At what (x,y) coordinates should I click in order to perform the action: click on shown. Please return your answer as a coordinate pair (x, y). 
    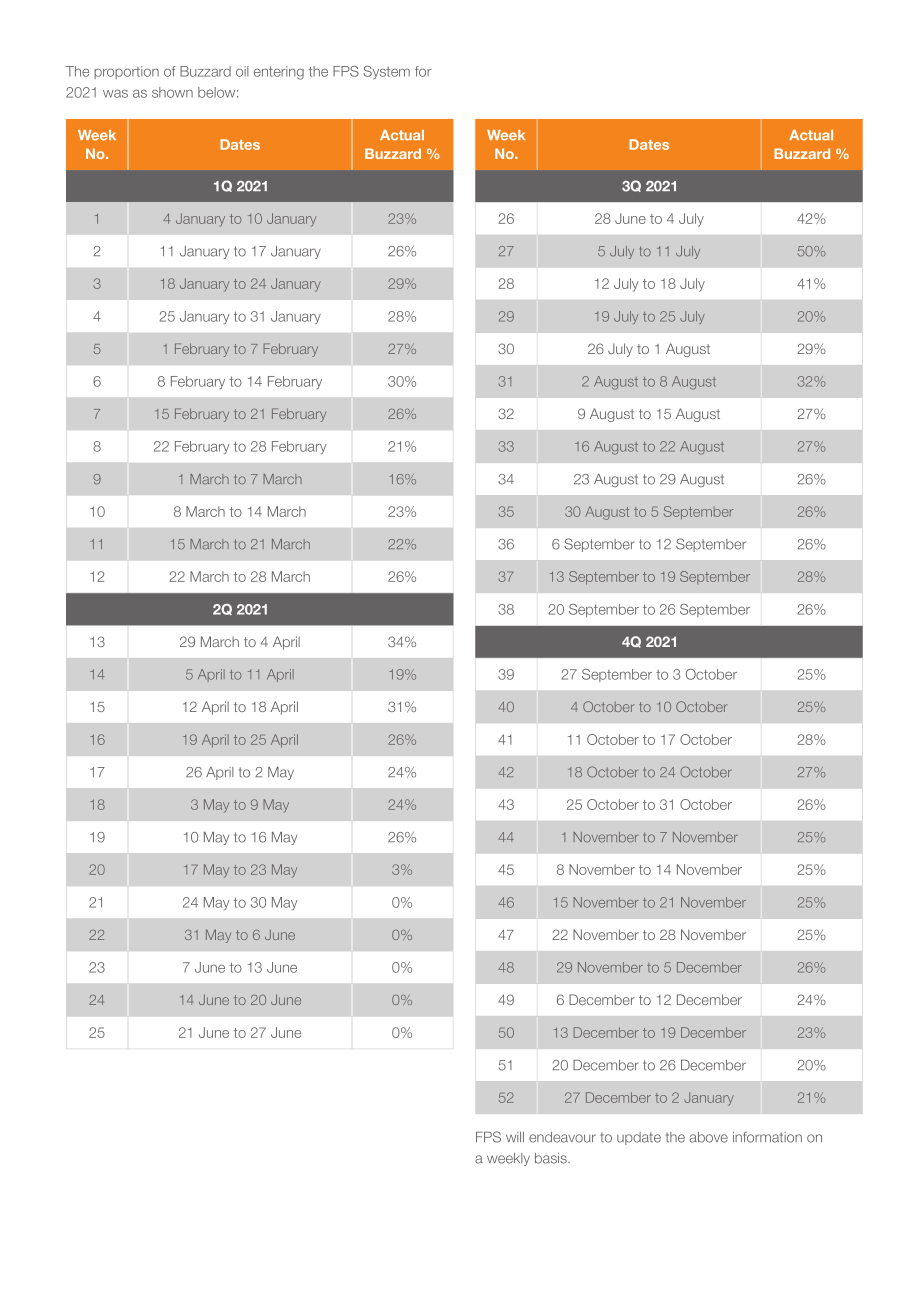
    Looking at the image, I should click on (172, 92).
